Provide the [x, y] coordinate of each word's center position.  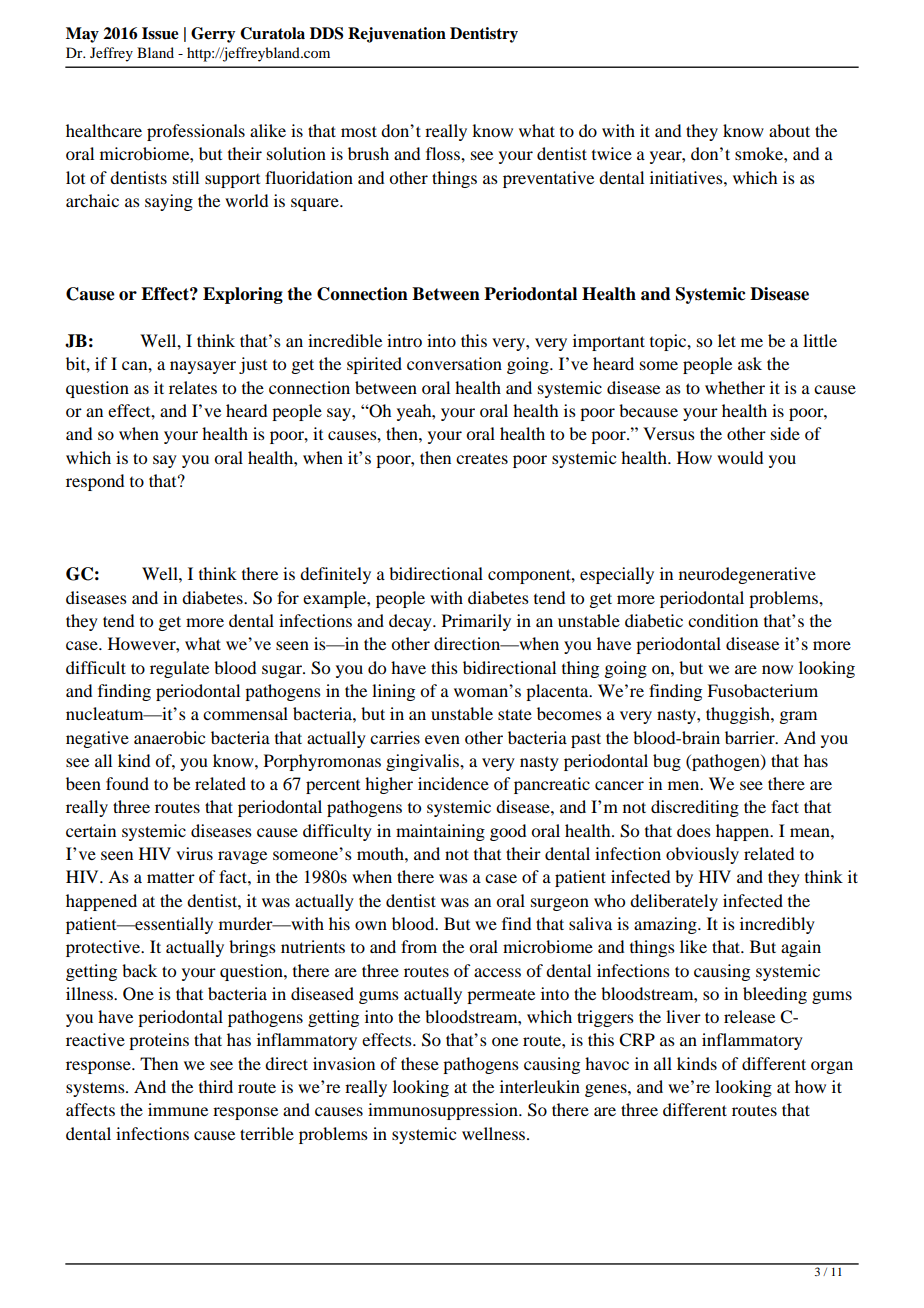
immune [178, 1109]
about [789, 130]
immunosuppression [444, 1111]
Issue [160, 33]
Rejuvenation [397, 35]
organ [832, 1067]
